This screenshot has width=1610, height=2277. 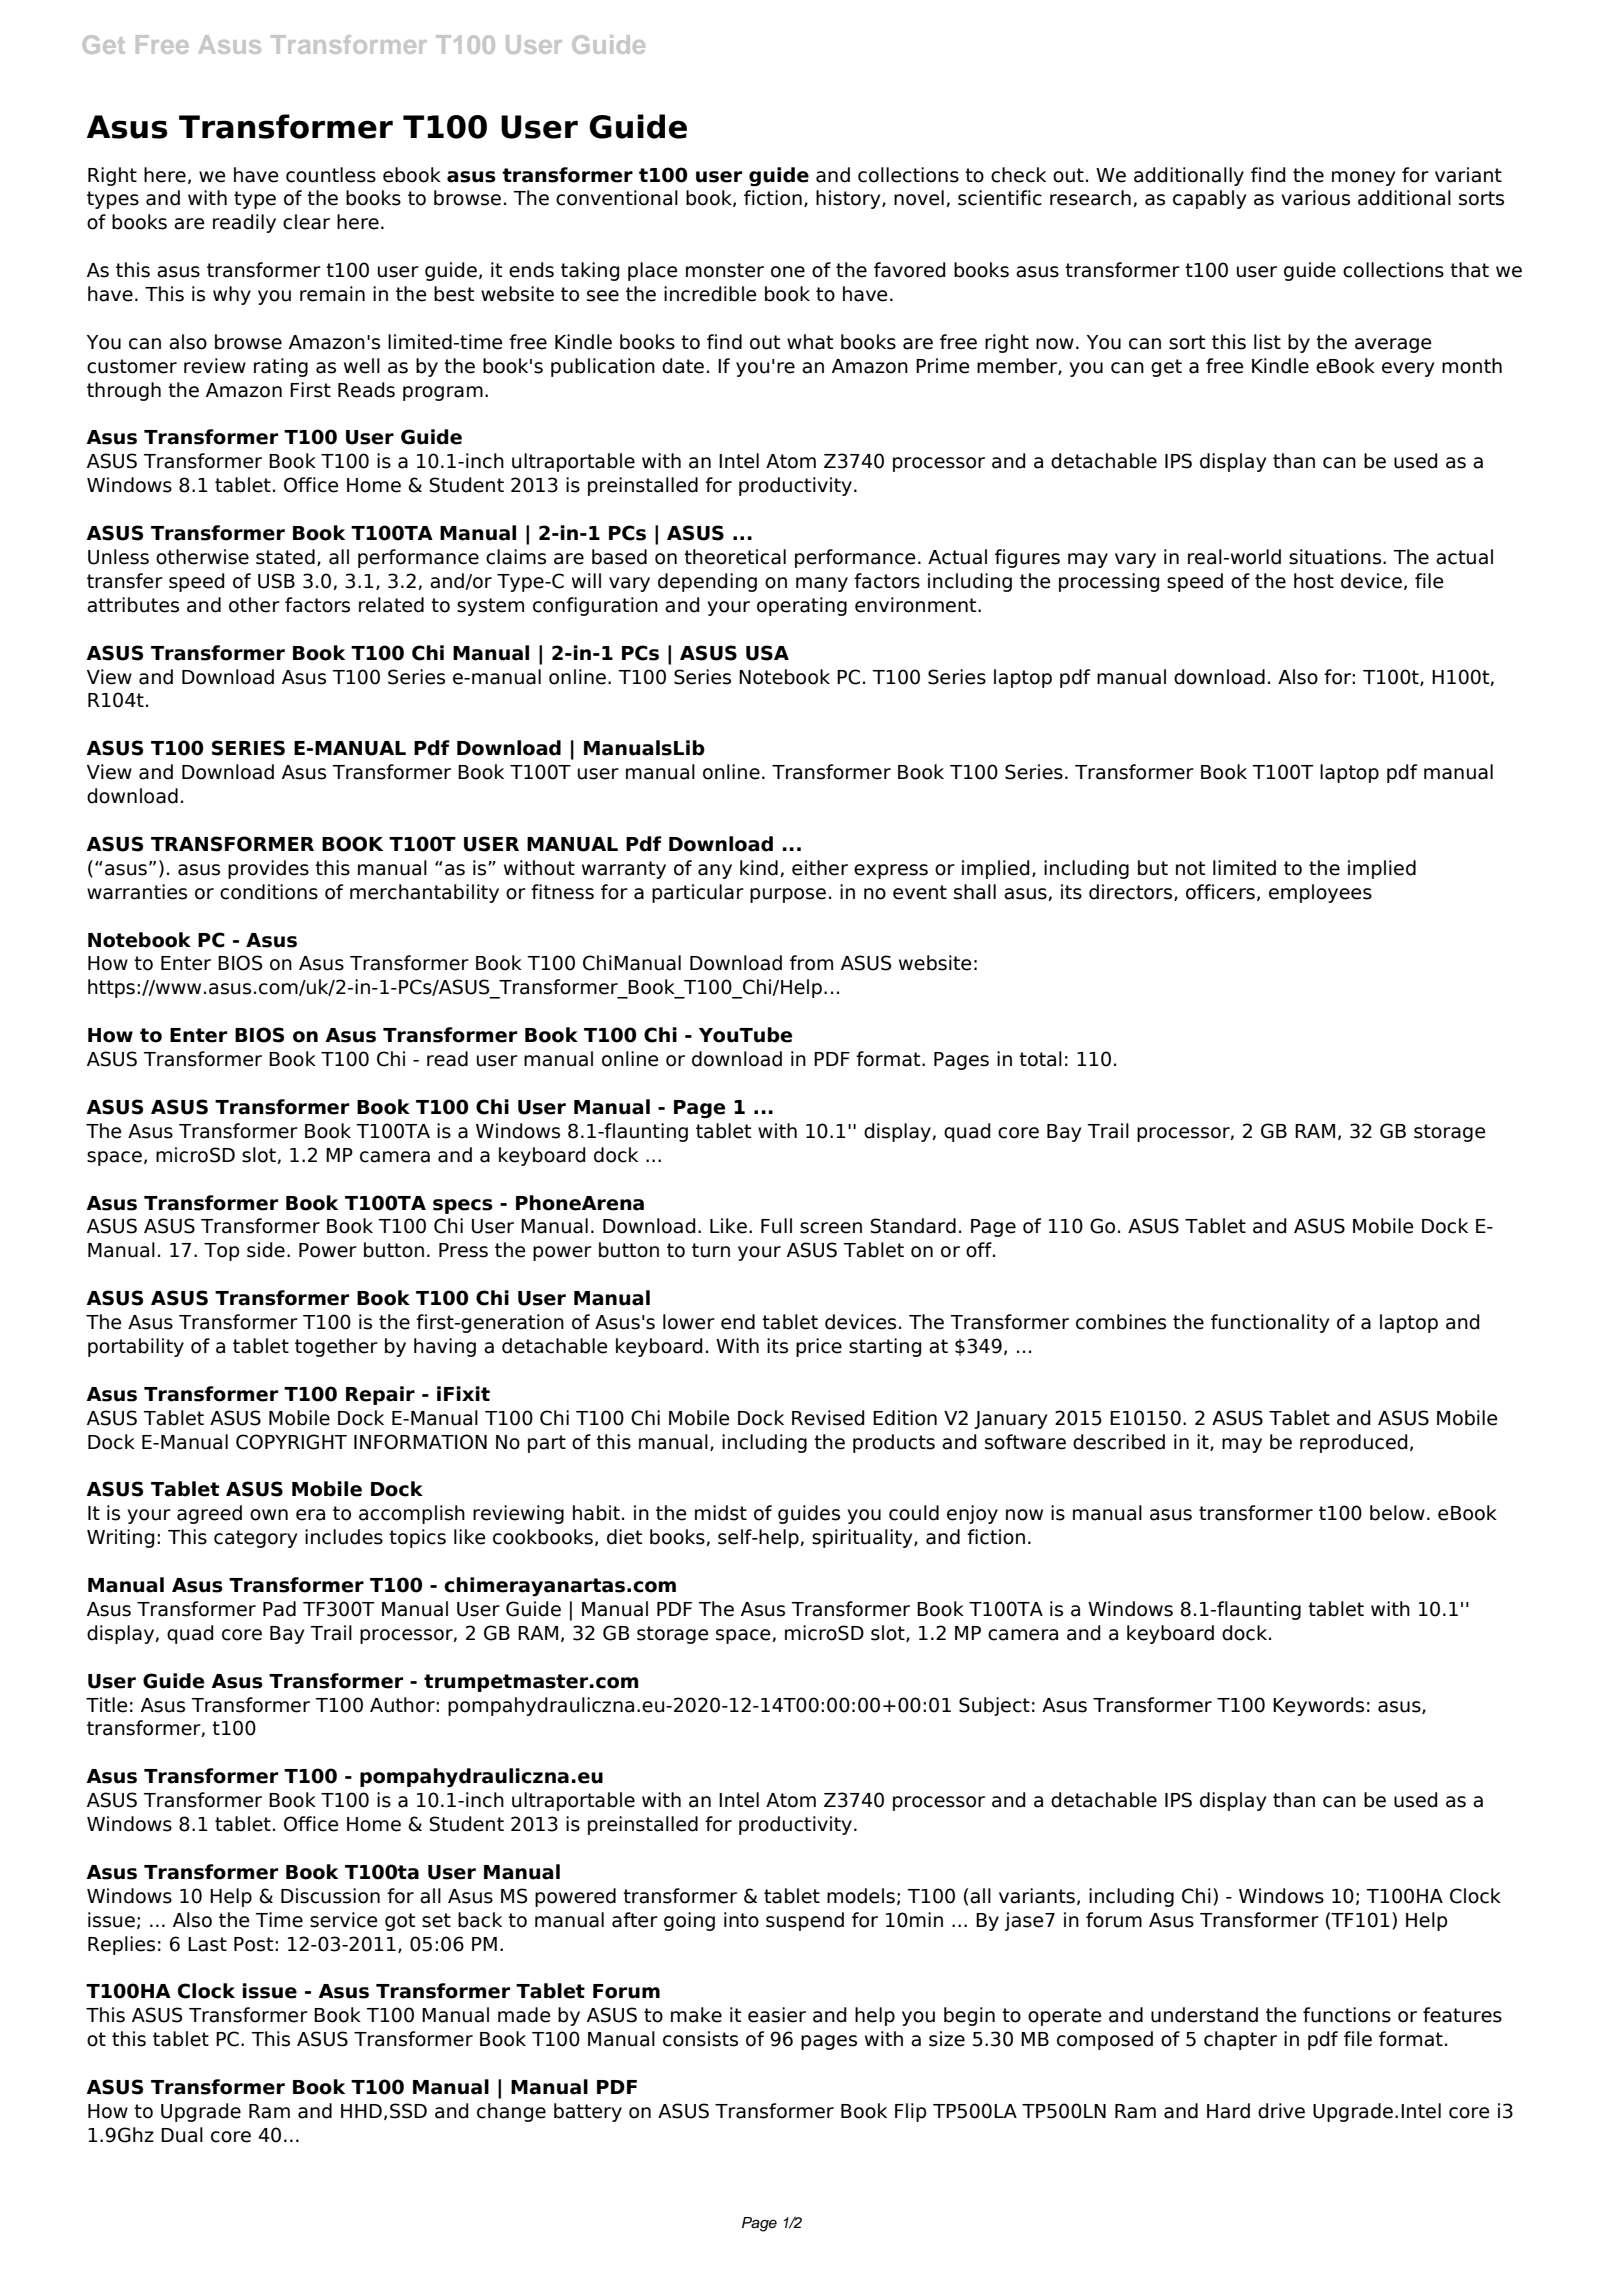 What do you see at coordinates (776, 1226) in the screenshot?
I see `Full` at bounding box center [776, 1226].
